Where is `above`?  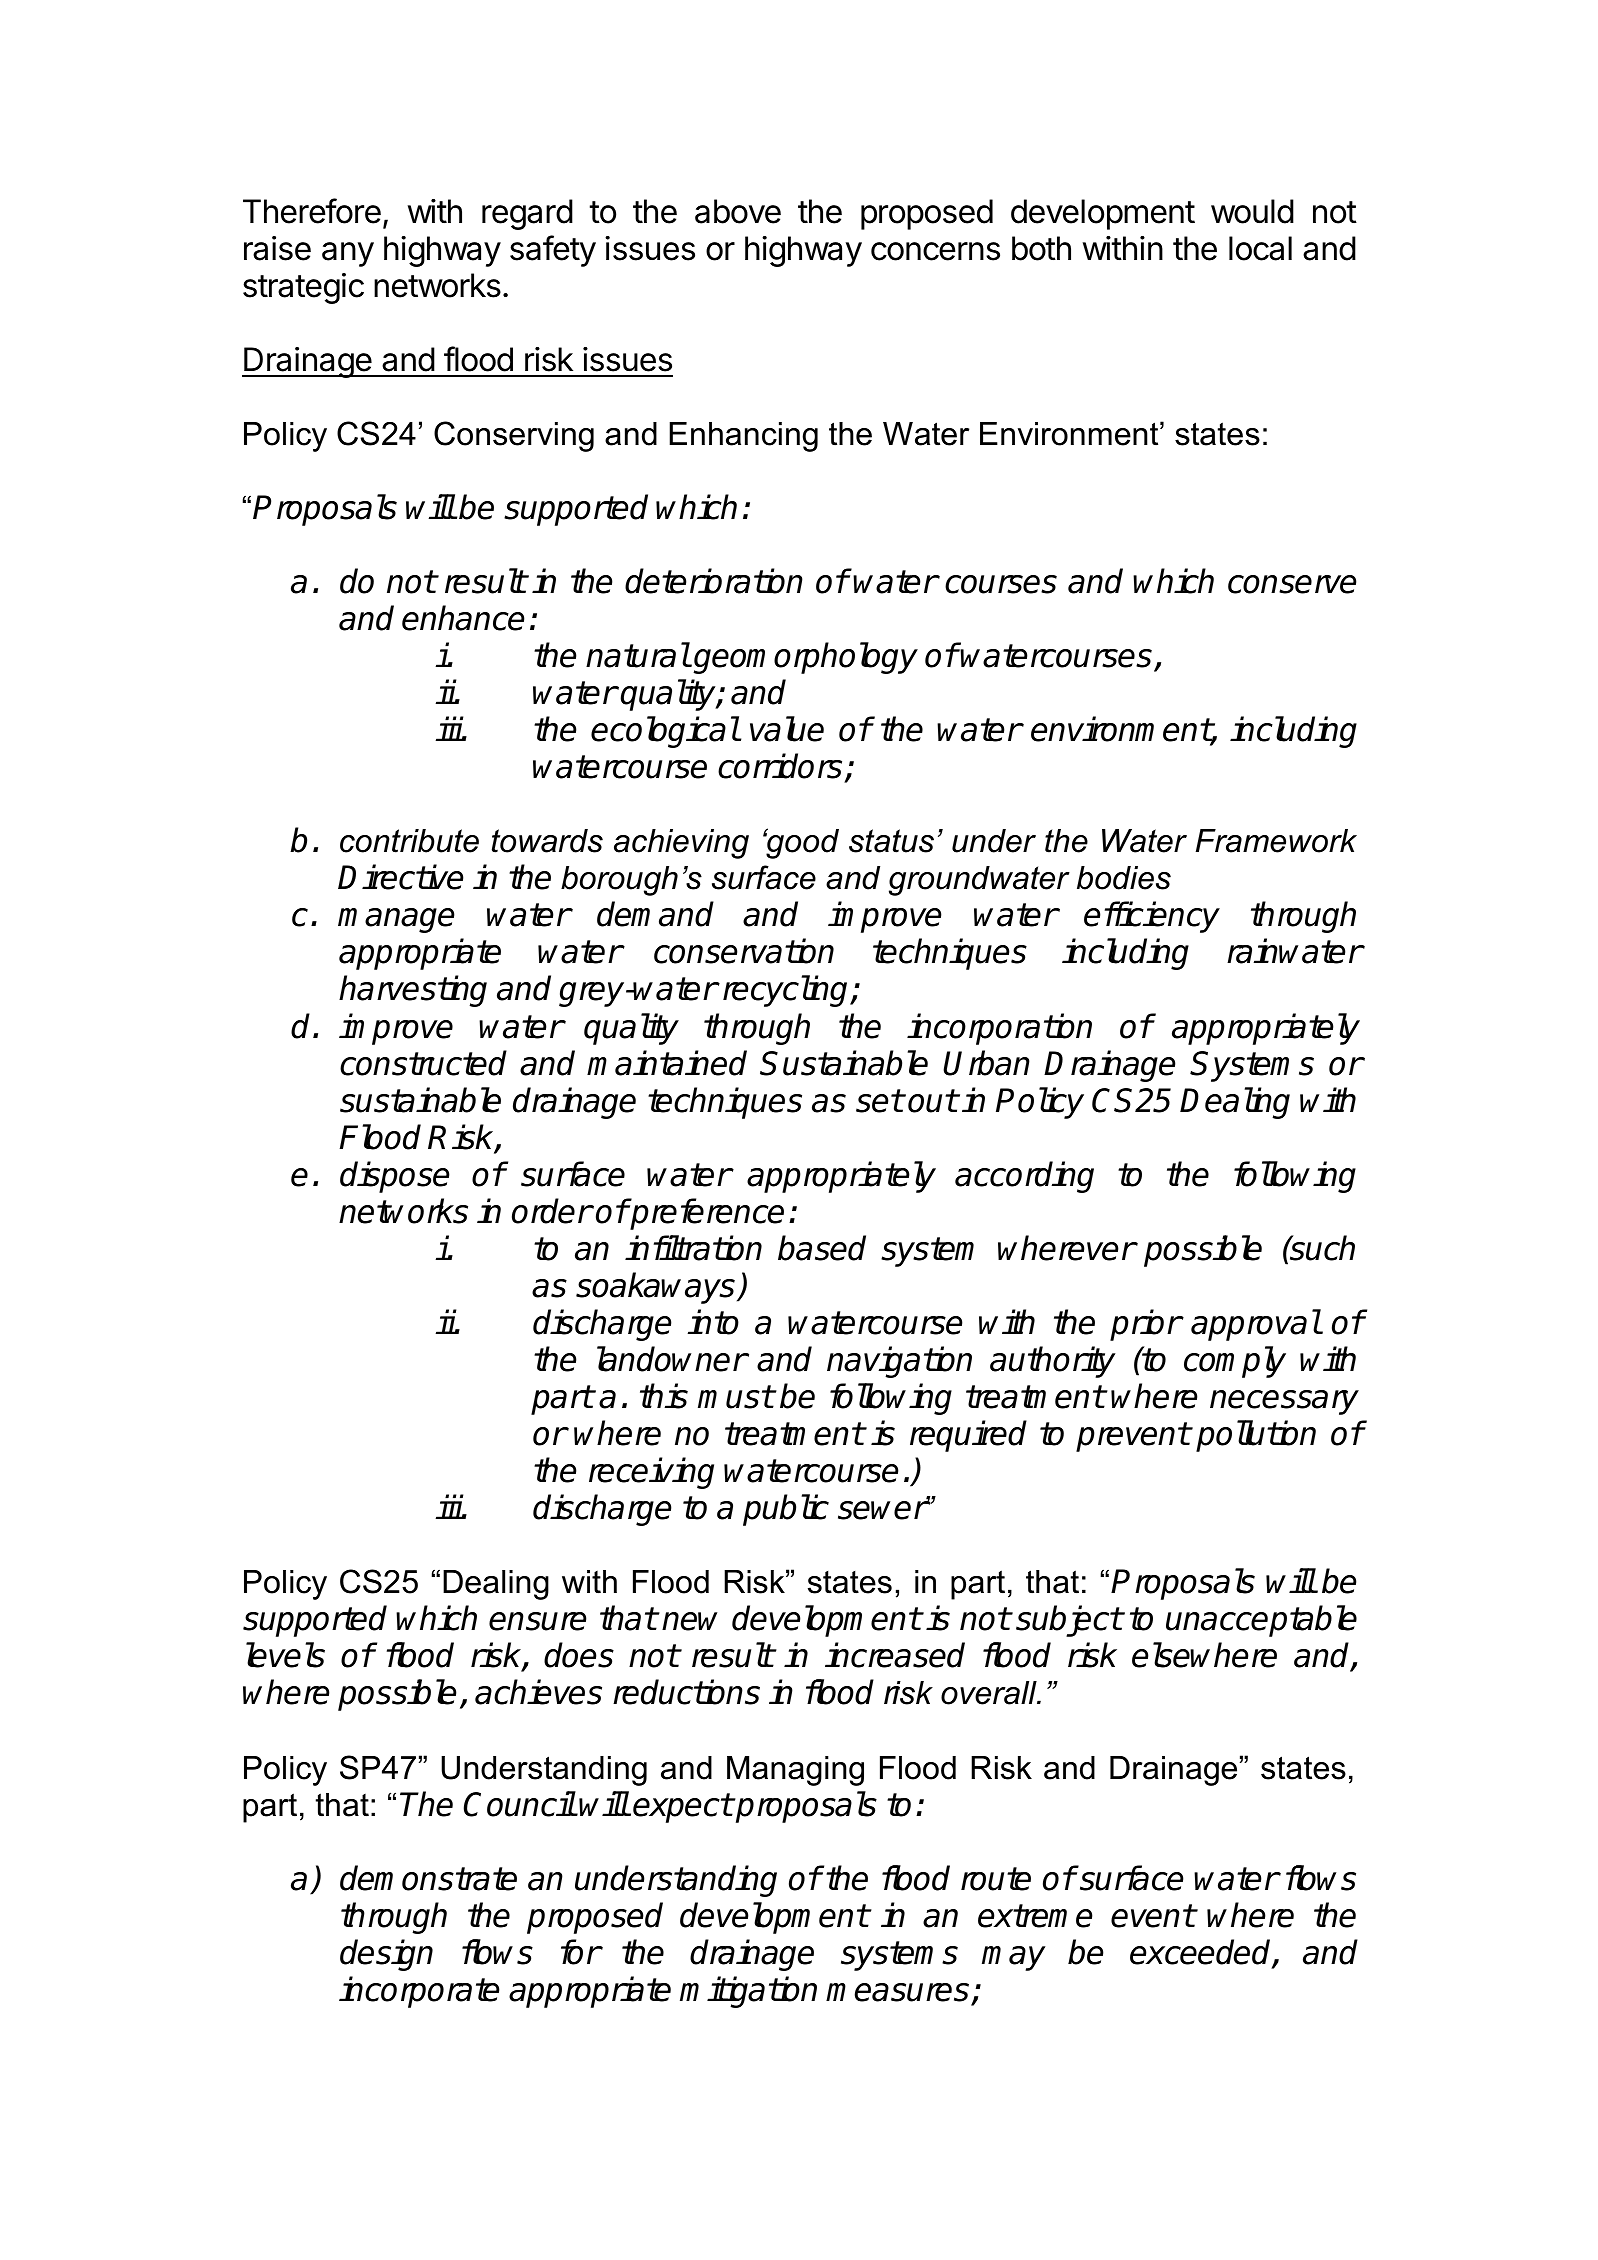 above is located at coordinates (738, 211).
